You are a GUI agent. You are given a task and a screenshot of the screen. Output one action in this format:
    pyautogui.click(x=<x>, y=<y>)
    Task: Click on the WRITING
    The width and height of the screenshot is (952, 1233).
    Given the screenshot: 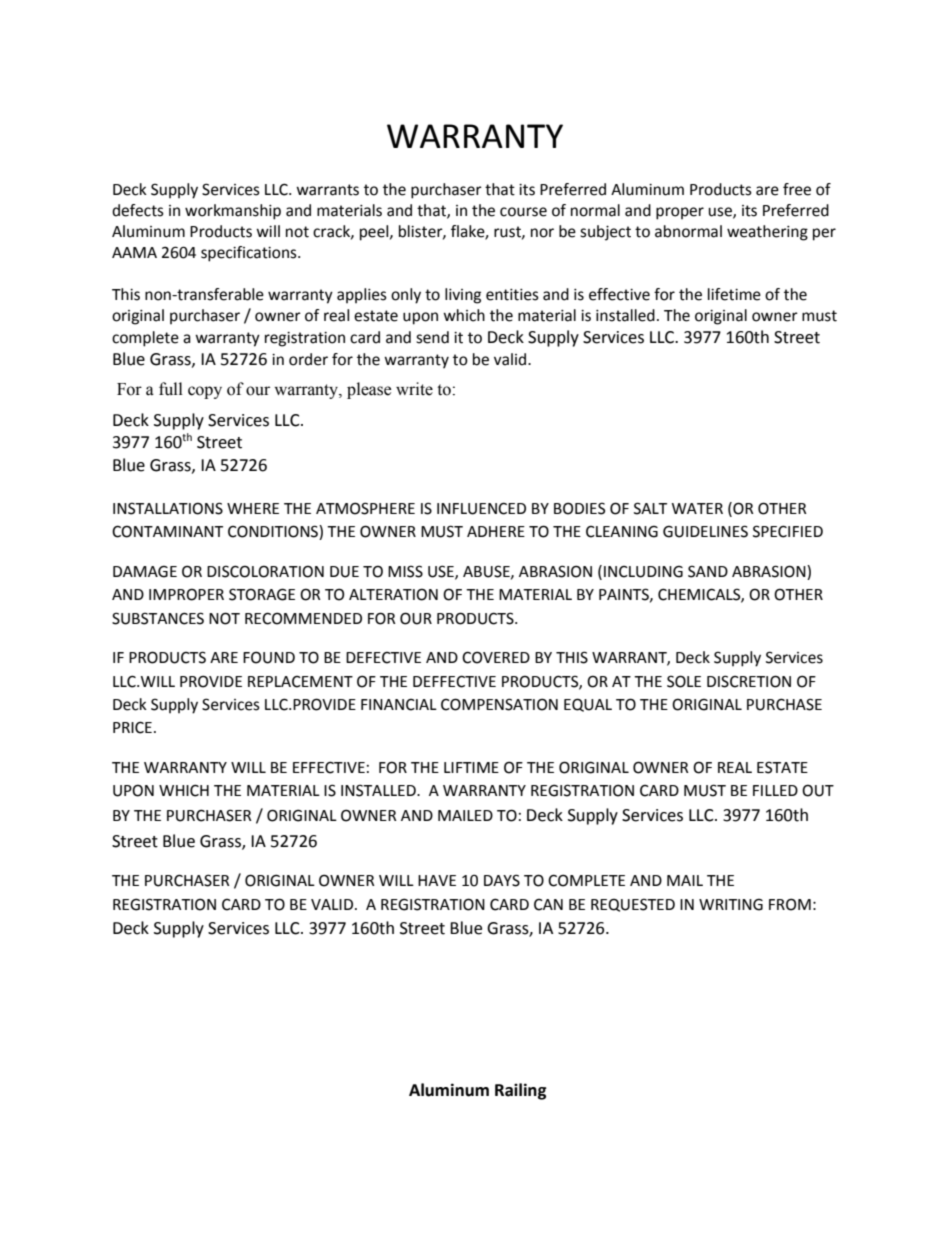 What is the action you would take?
    pyautogui.click(x=731, y=904)
